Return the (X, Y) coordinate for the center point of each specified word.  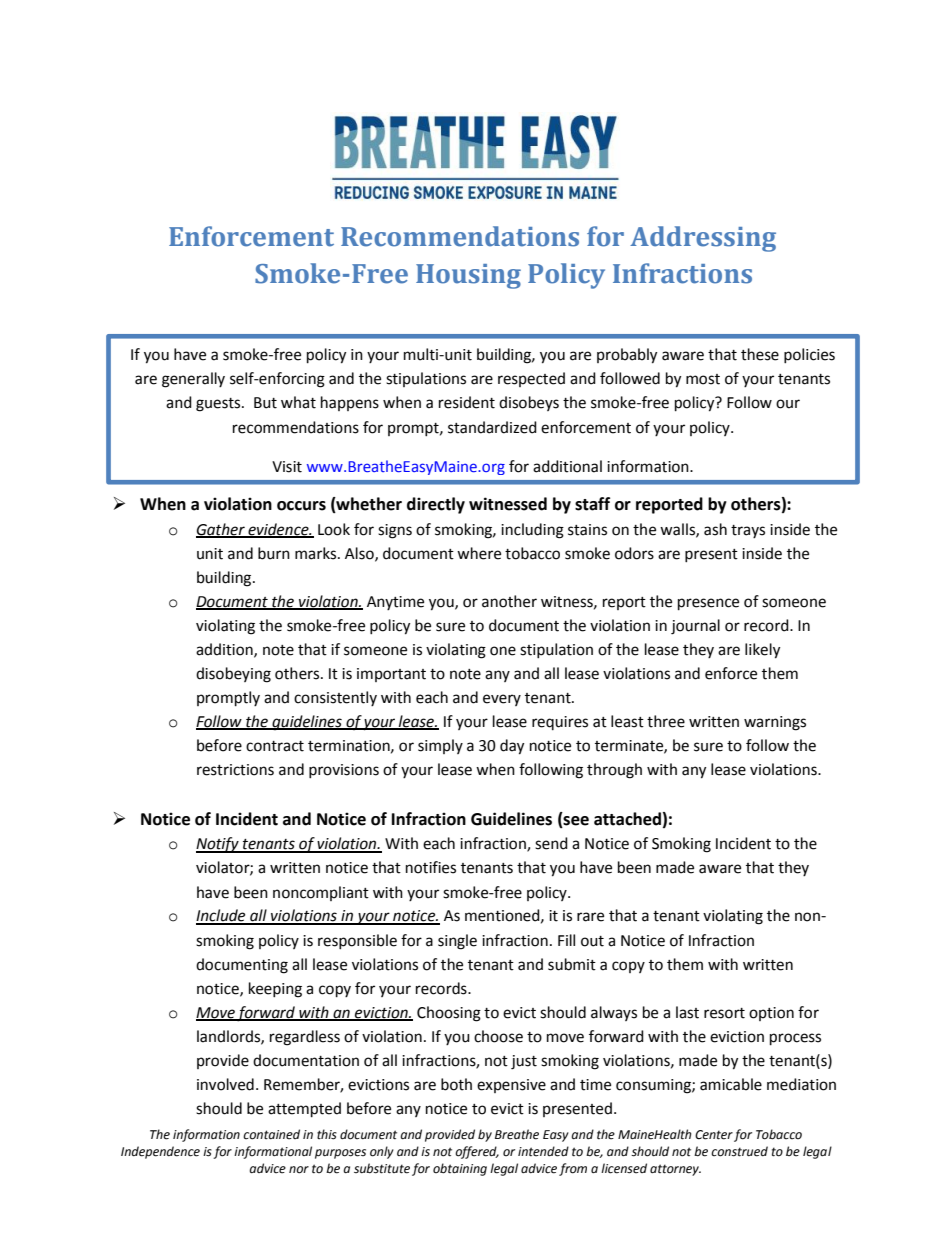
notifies (431, 867)
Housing (468, 276)
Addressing (703, 239)
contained (271, 1134)
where (479, 553)
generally (193, 380)
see (575, 822)
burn (274, 553)
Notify (218, 845)
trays (748, 531)
